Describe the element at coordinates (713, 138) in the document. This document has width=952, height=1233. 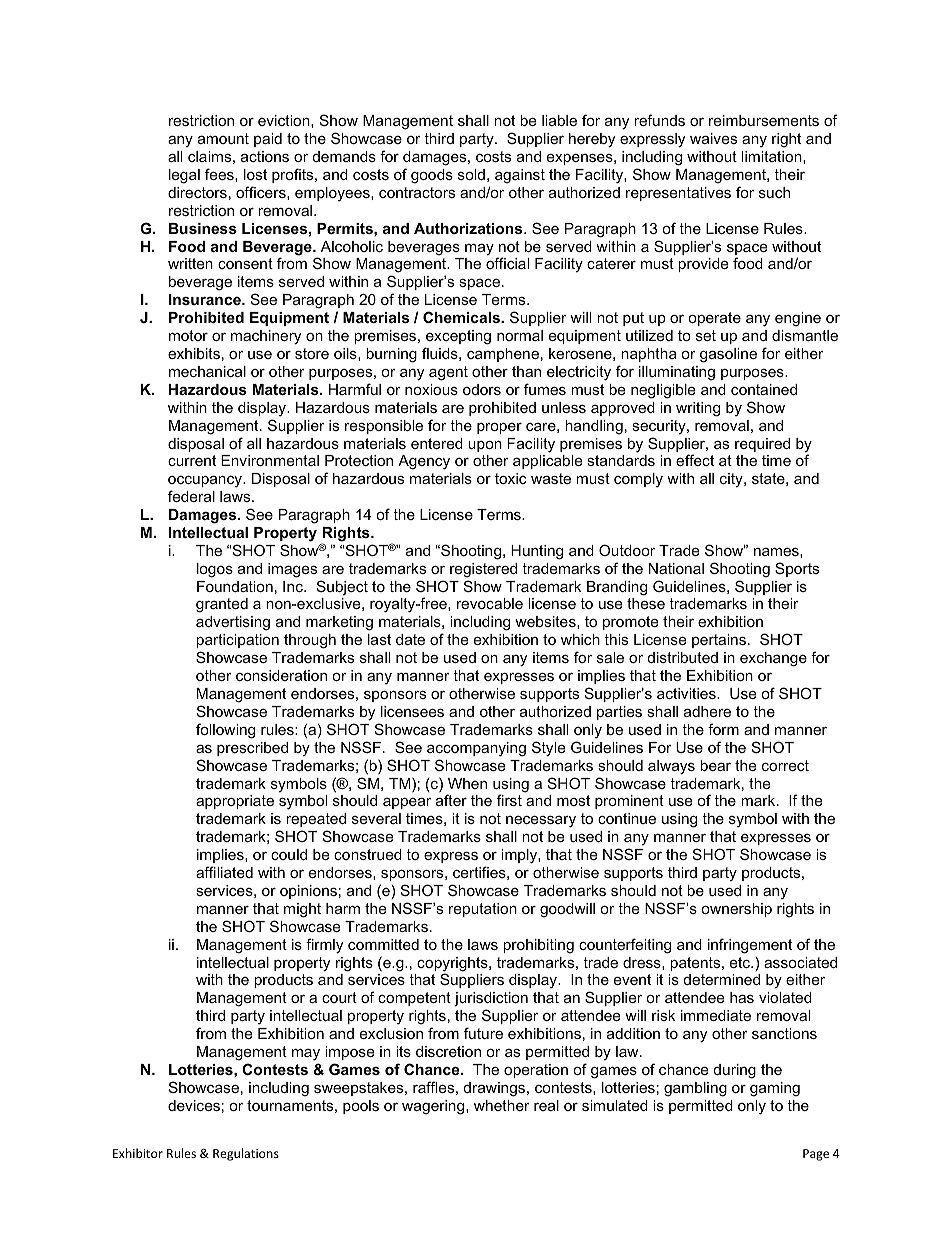
I see `waives` at that location.
